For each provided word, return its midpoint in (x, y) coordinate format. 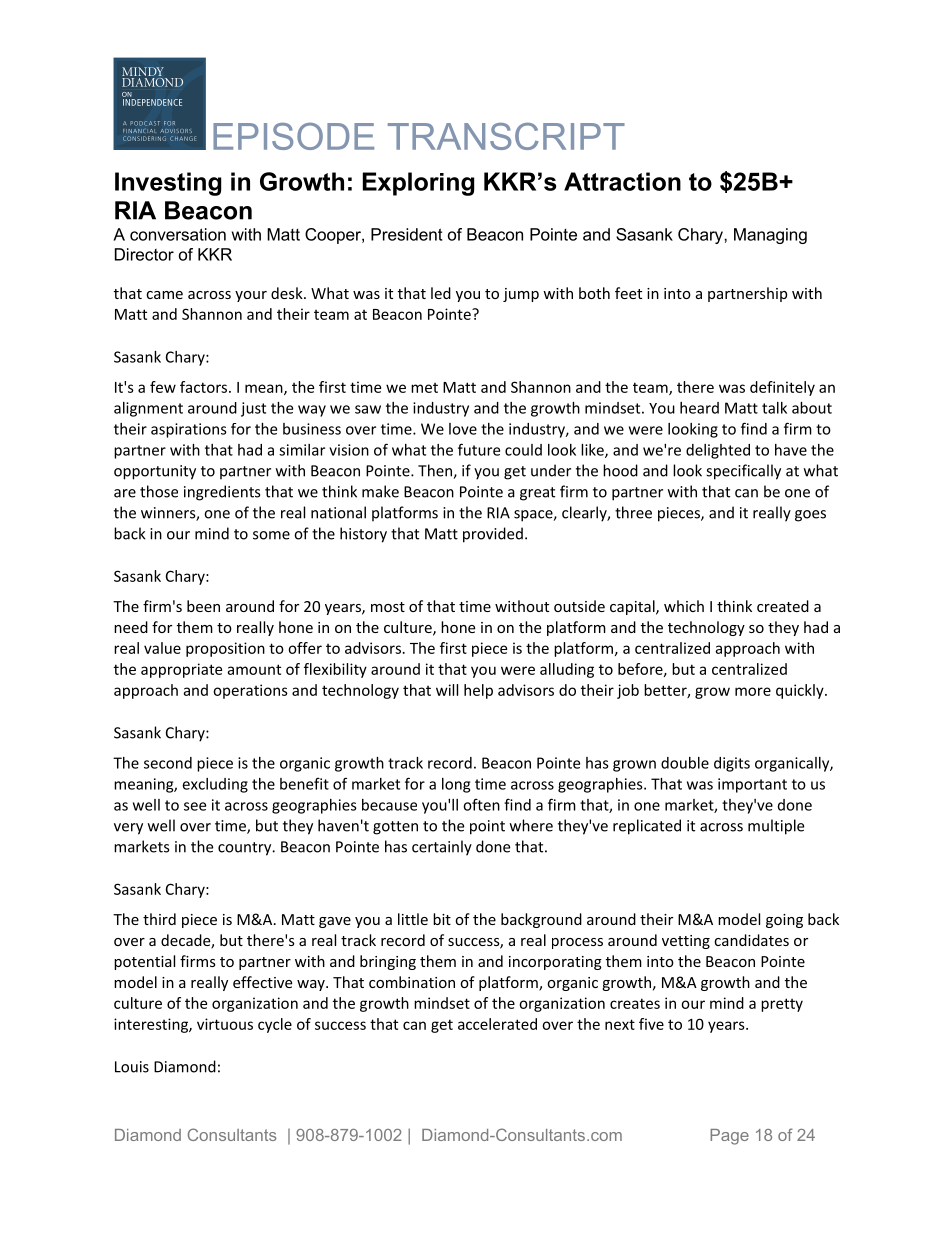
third (159, 919)
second (168, 763)
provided (493, 535)
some (271, 535)
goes (810, 516)
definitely (782, 388)
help (478, 691)
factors (205, 387)
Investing (168, 184)
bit (442, 919)
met (424, 388)
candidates (751, 940)
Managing (770, 236)
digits (732, 764)
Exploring (418, 184)
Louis (132, 1067)
